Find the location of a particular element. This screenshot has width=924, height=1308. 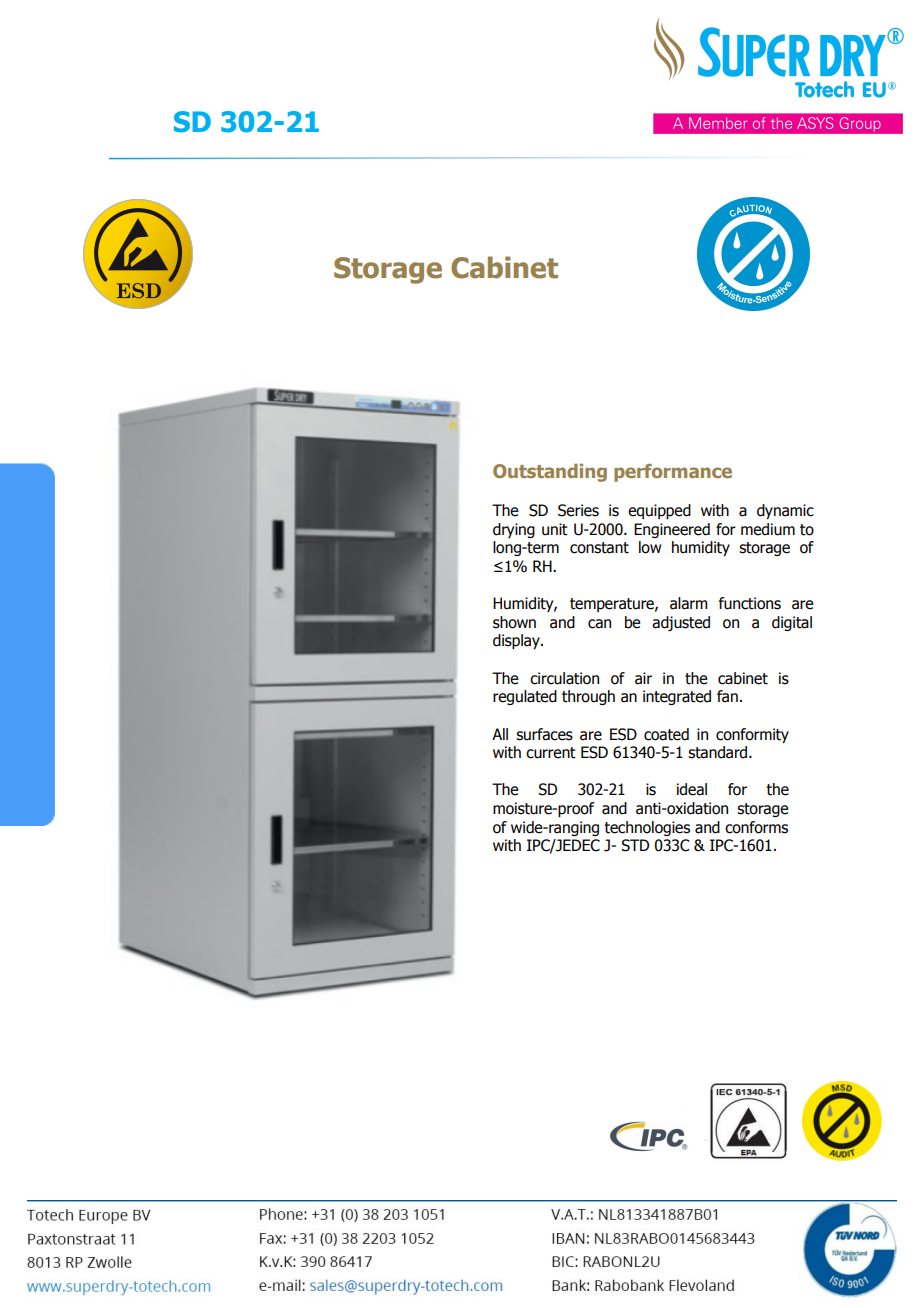

current is located at coordinates (551, 753).
